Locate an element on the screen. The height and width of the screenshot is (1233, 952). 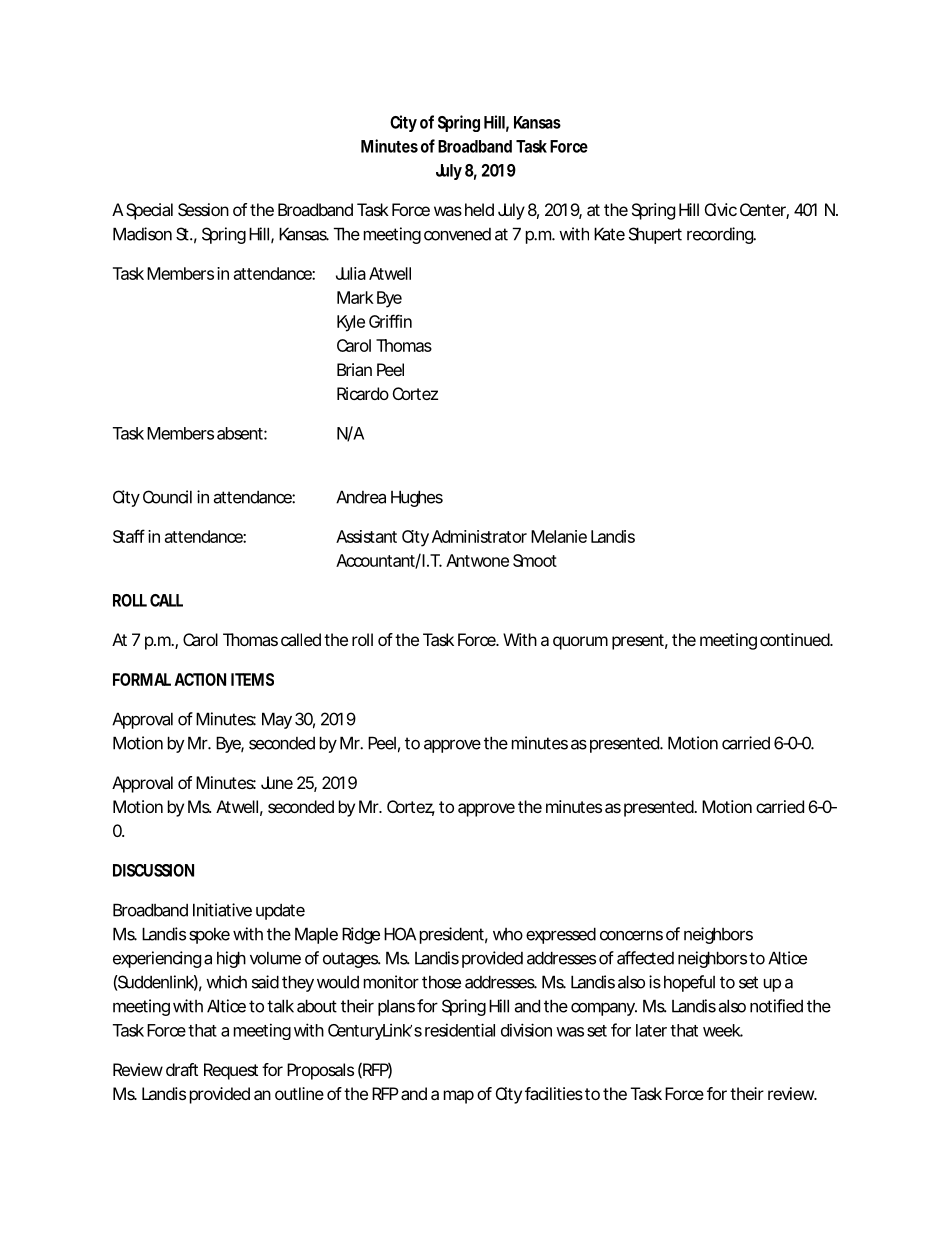
recording is located at coordinates (721, 235).
